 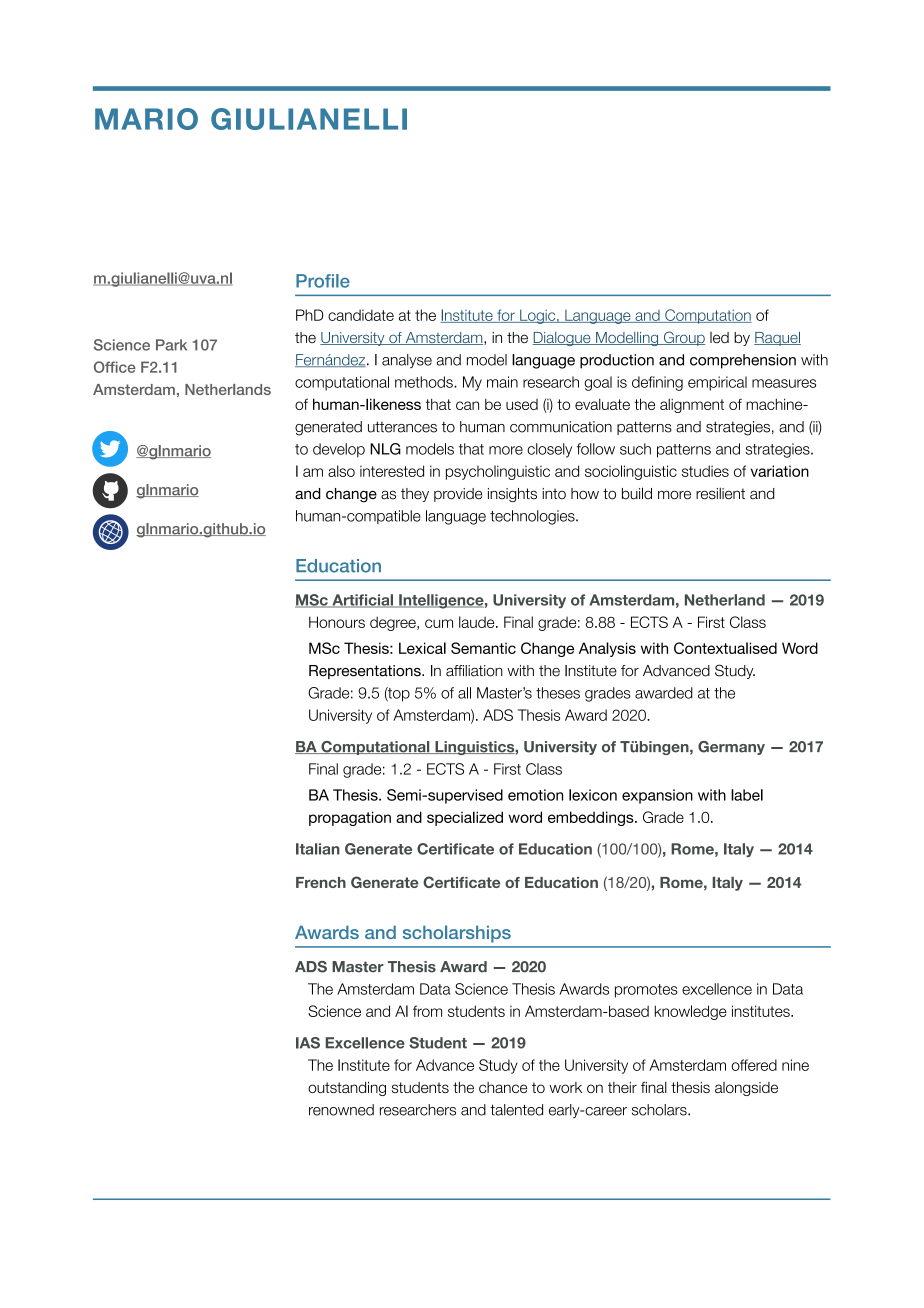 What do you see at coordinates (465, 818) in the image?
I see `specialized` at bounding box center [465, 818].
